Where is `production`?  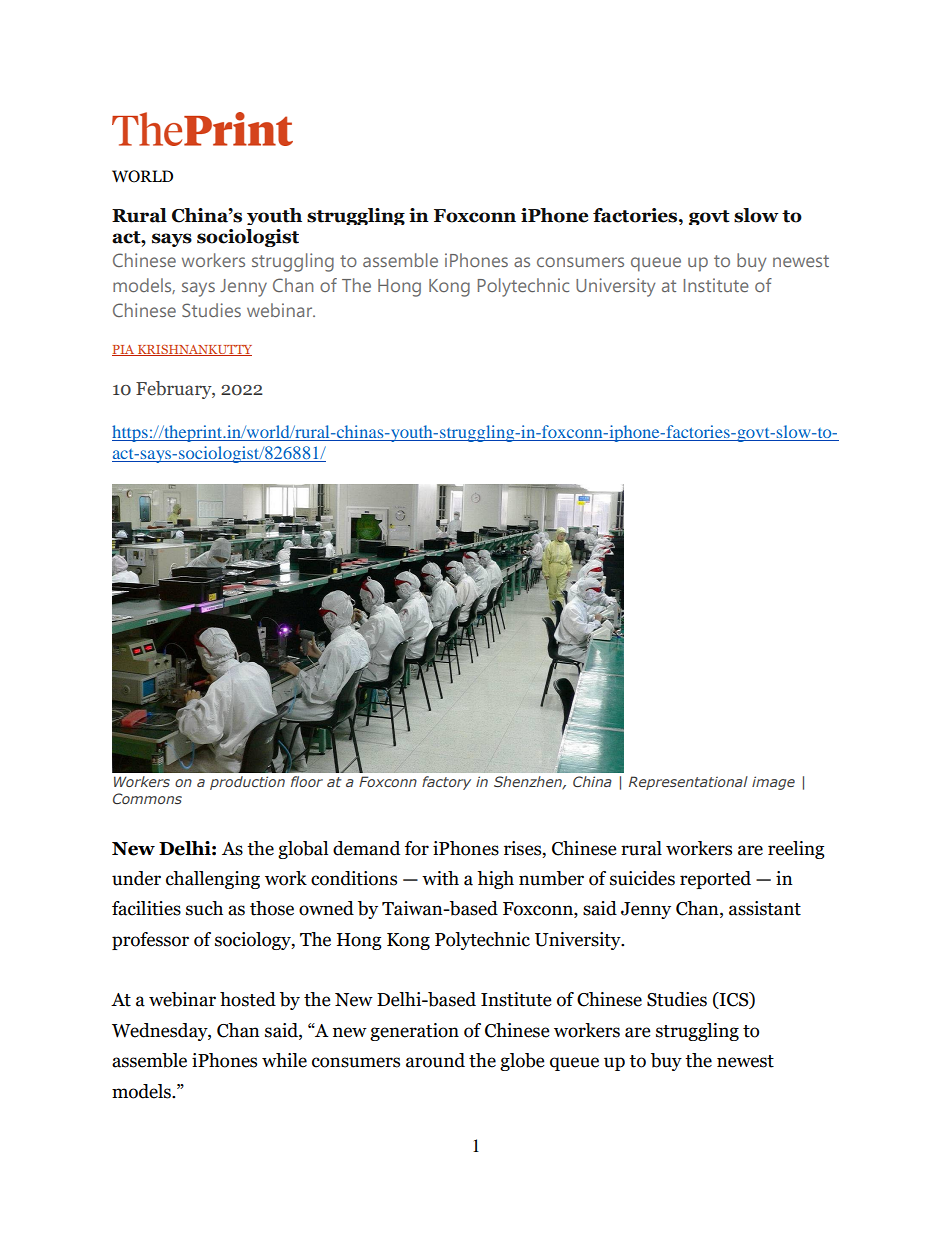 production is located at coordinates (247, 783).
